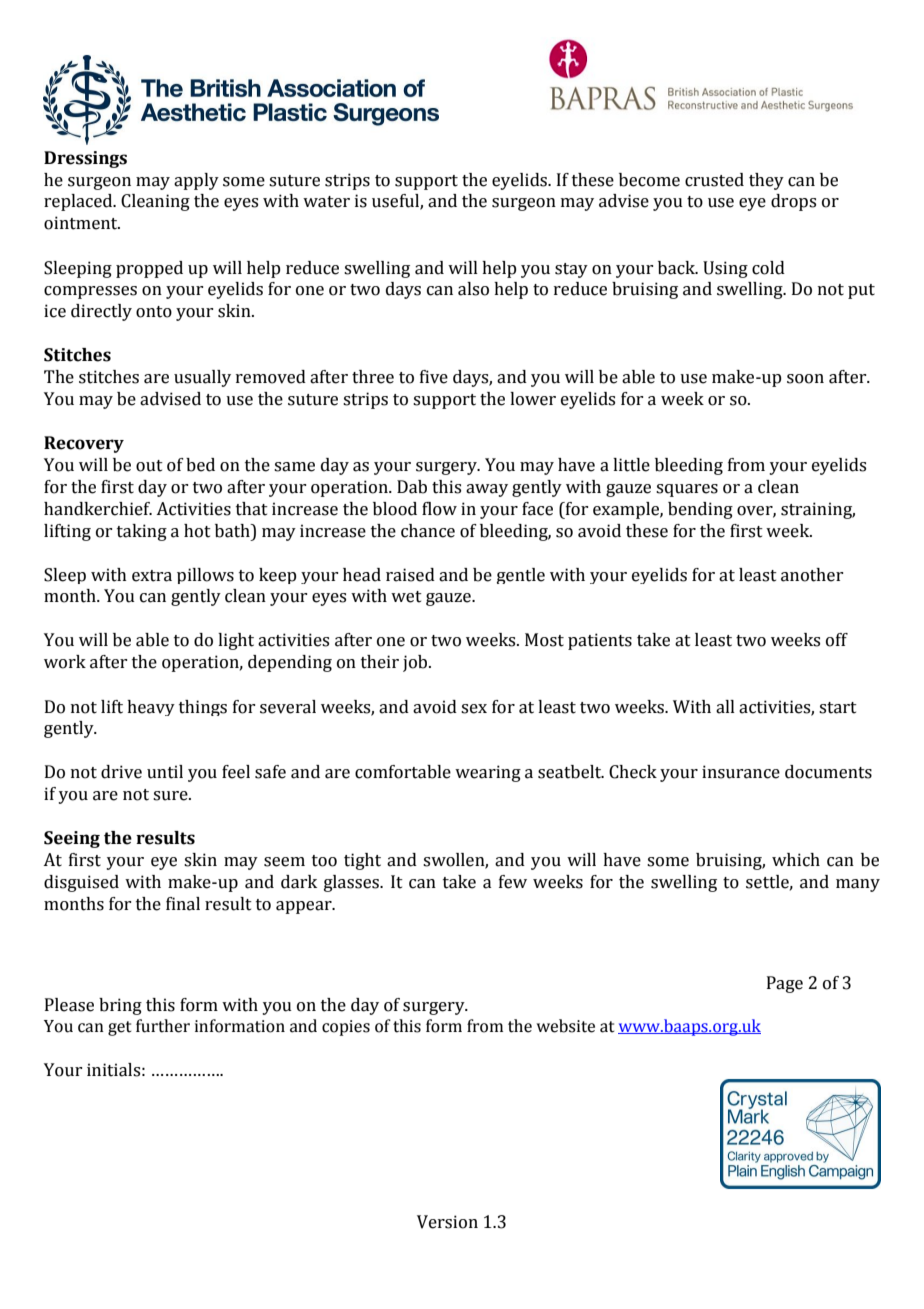 The image size is (924, 1309). I want to click on Page, so click(785, 984).
